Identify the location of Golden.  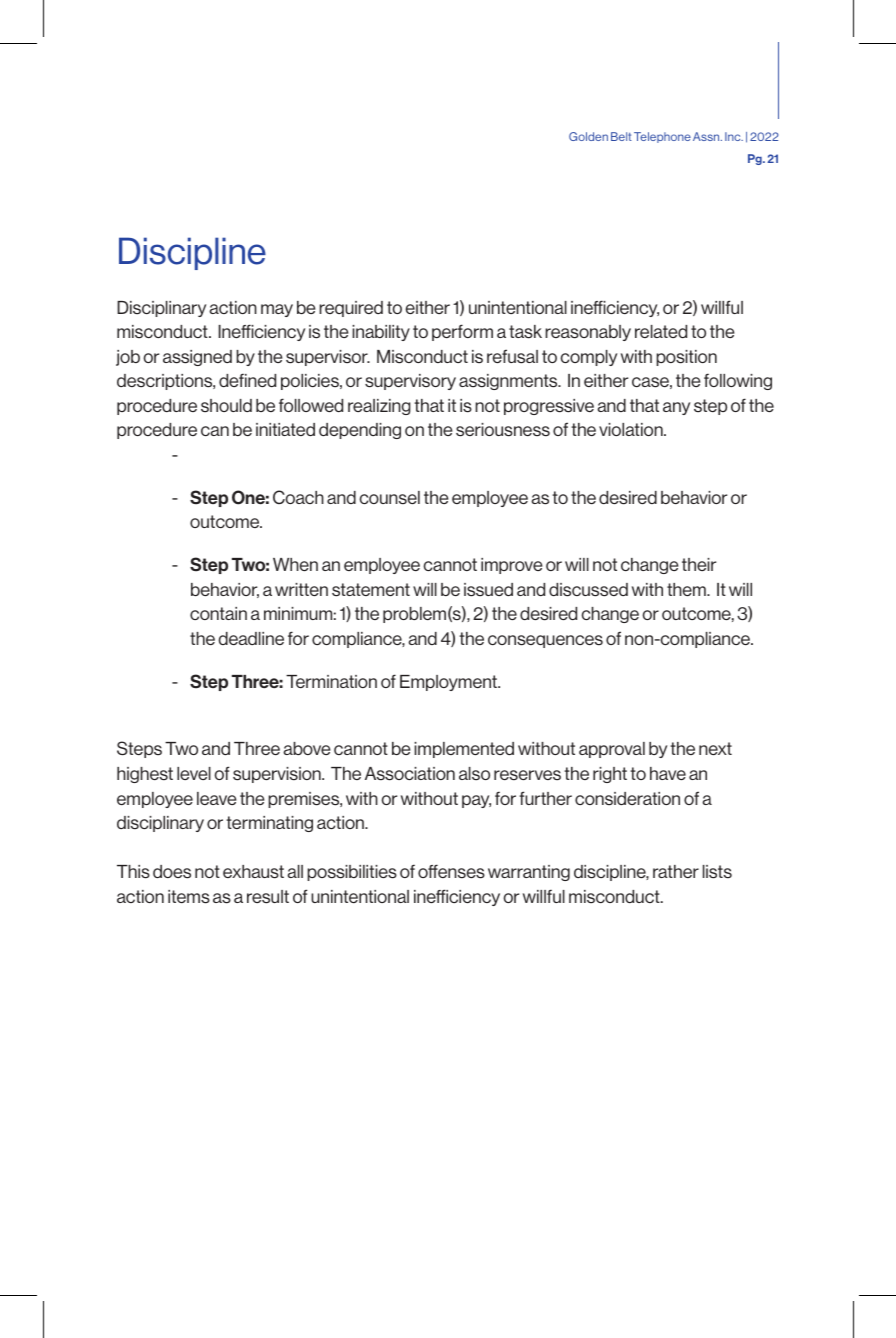
(588, 136).
